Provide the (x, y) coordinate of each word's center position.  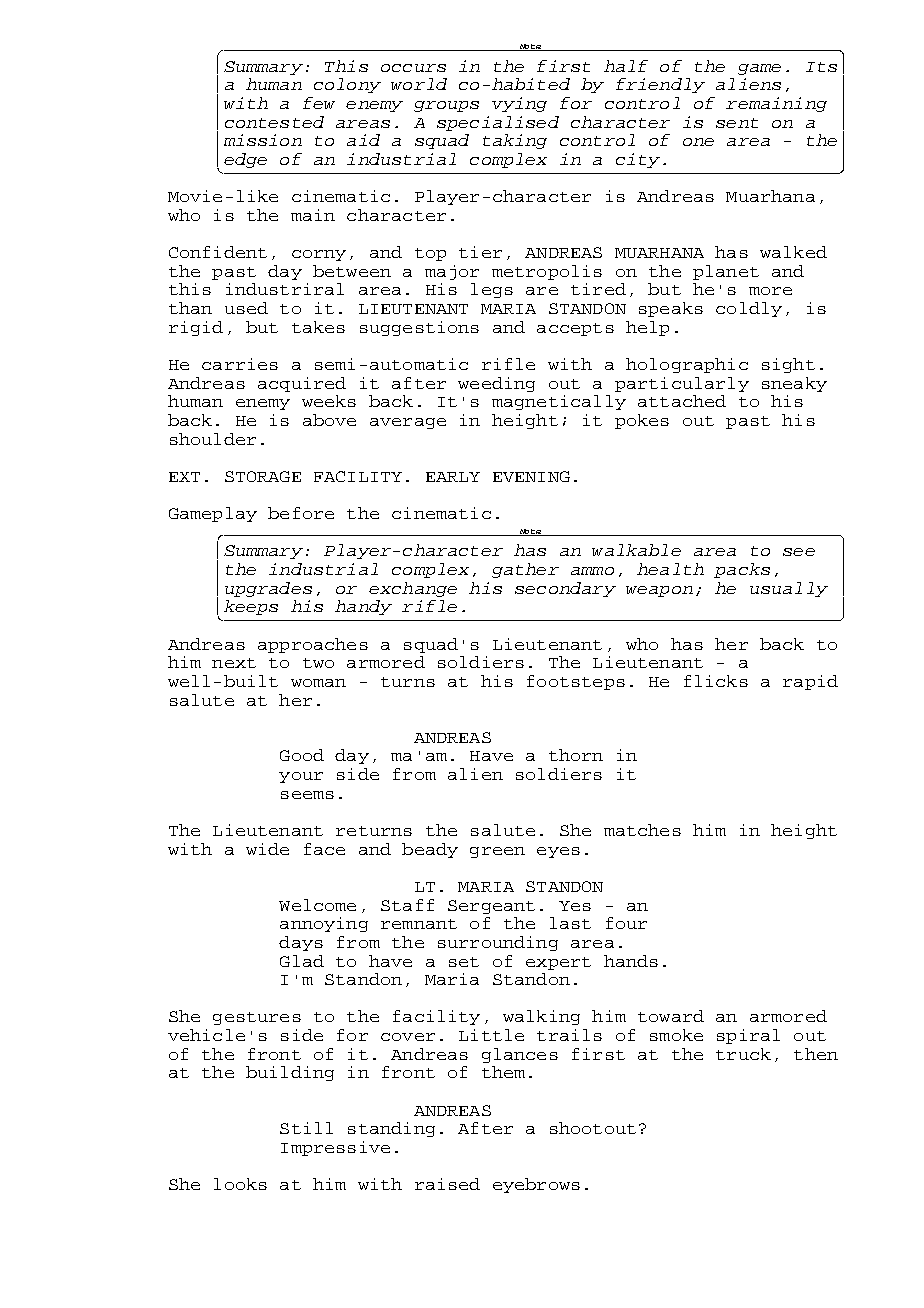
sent (737, 123)
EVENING (531, 476)
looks (240, 1184)
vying (519, 104)
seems (307, 795)
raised (447, 1184)
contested (274, 122)
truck (743, 1054)
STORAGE (263, 476)
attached (682, 401)
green (497, 852)
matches (642, 830)
